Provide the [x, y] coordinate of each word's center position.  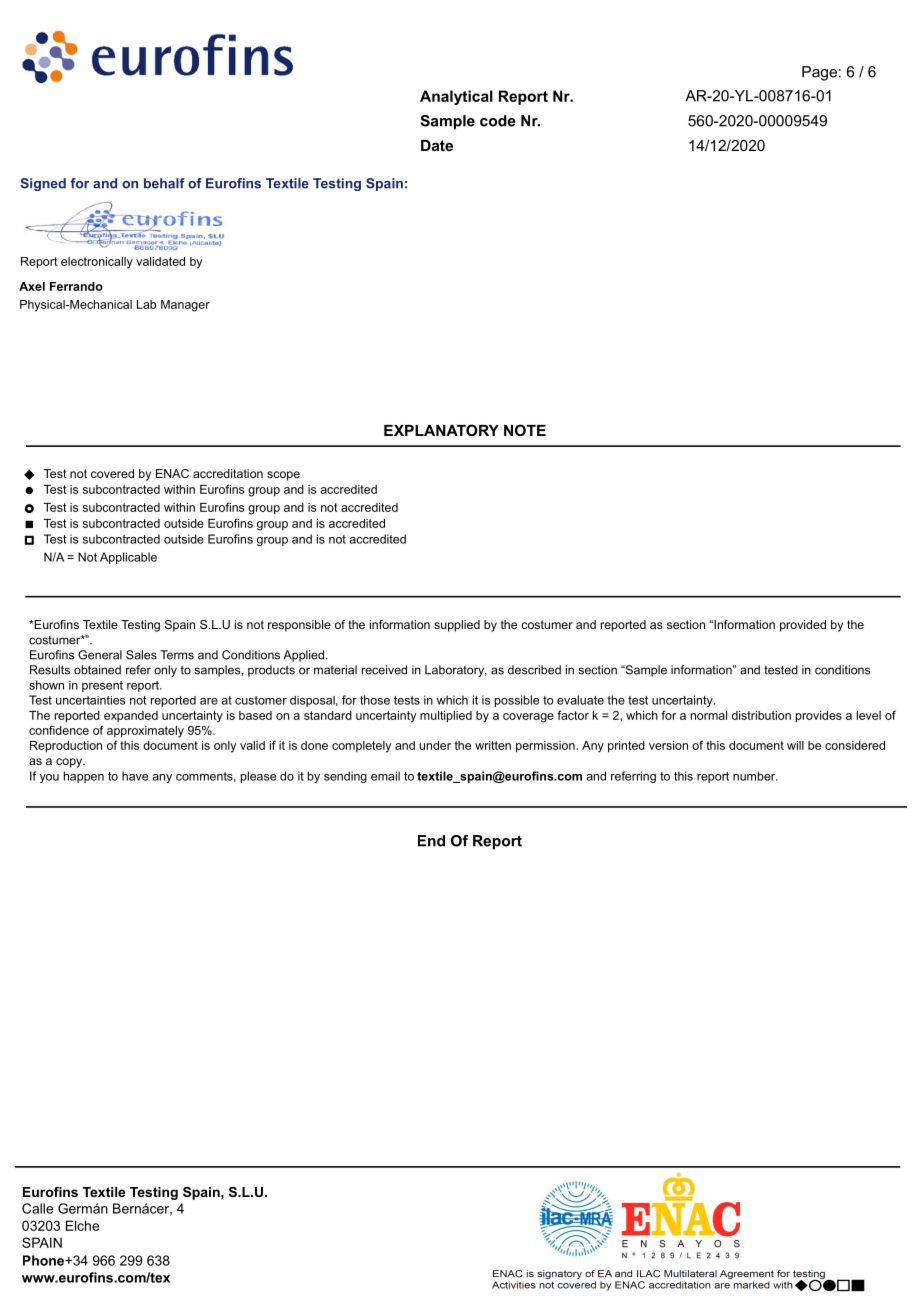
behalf [164, 183]
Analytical [456, 97]
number [755, 776]
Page [819, 73]
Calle [37, 1208]
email [385, 776]
